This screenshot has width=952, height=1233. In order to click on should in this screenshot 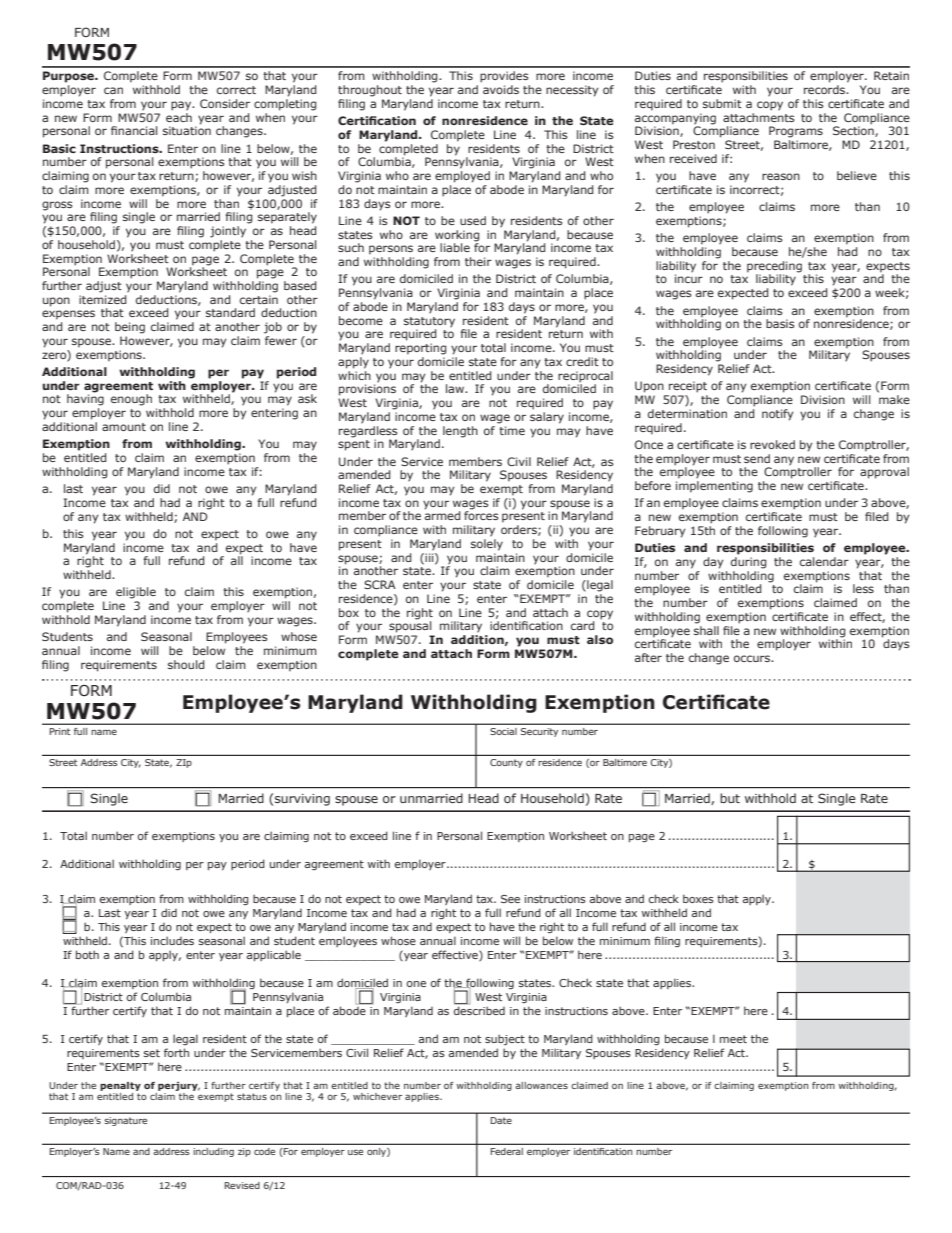, I will do `click(186, 664)`.
